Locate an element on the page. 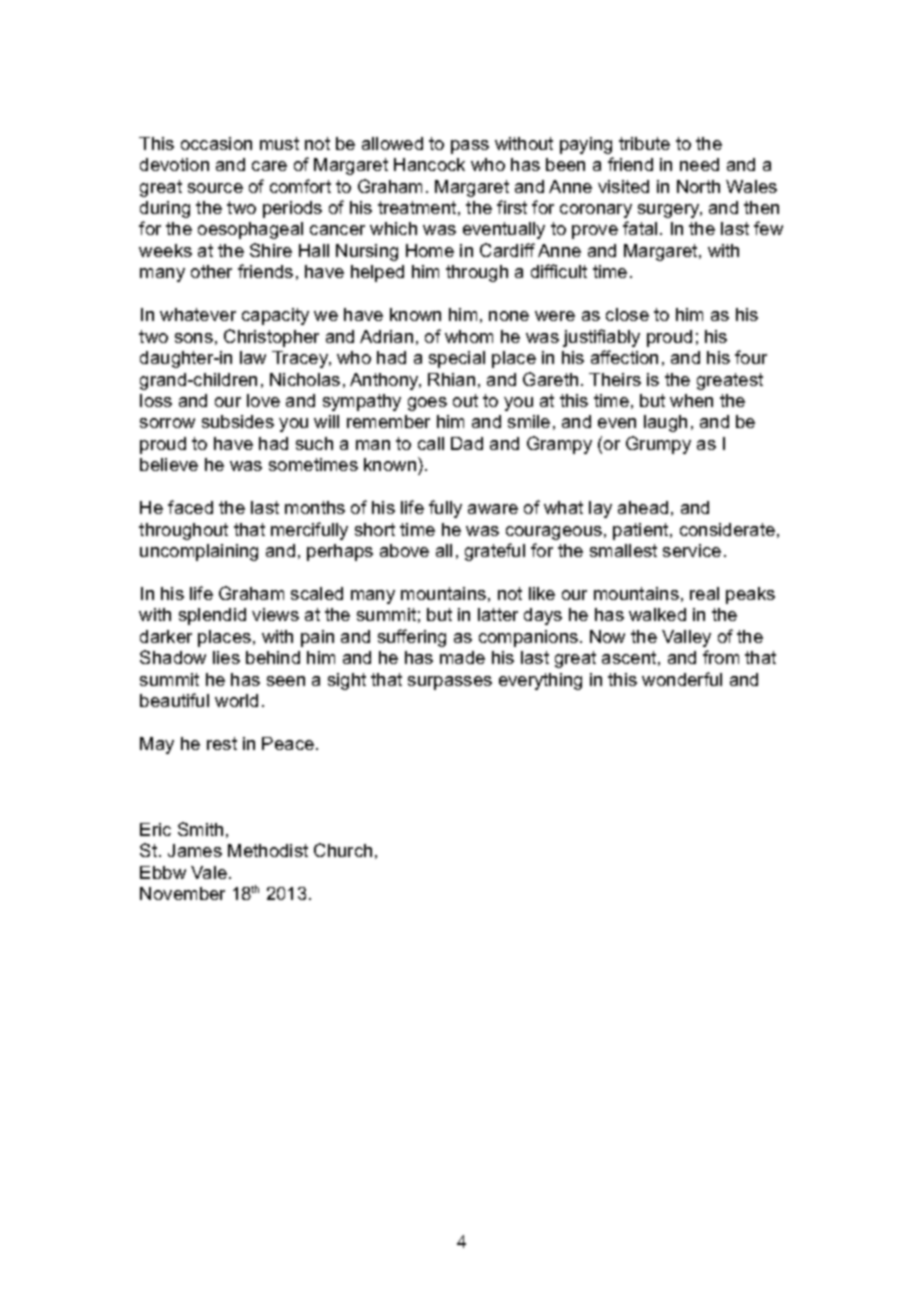  faced is located at coordinates (190, 507).
